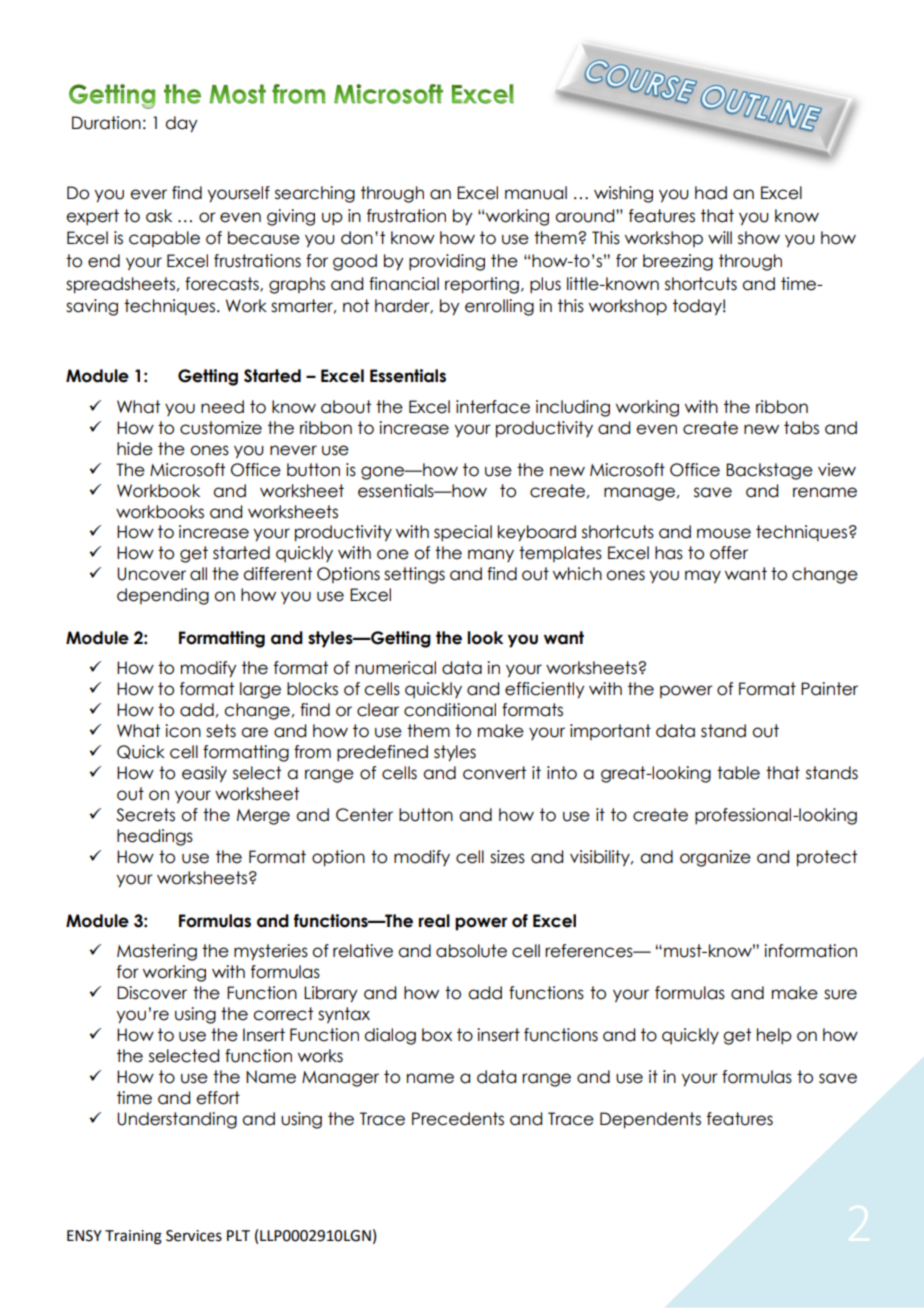 The height and width of the image is (1308, 924). I want to click on Dependents, so click(650, 1120).
